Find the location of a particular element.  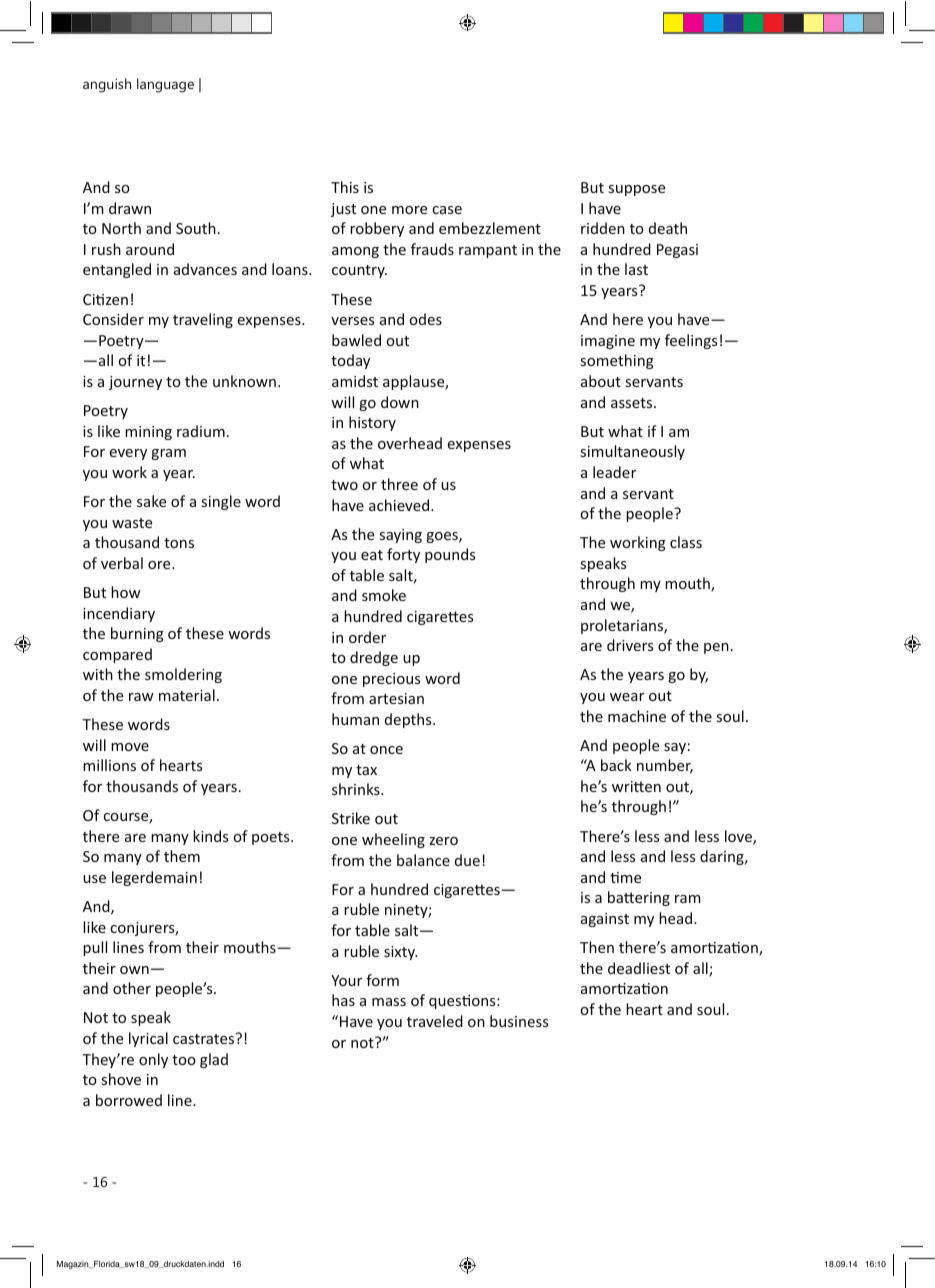

dredge is located at coordinates (374, 658).
